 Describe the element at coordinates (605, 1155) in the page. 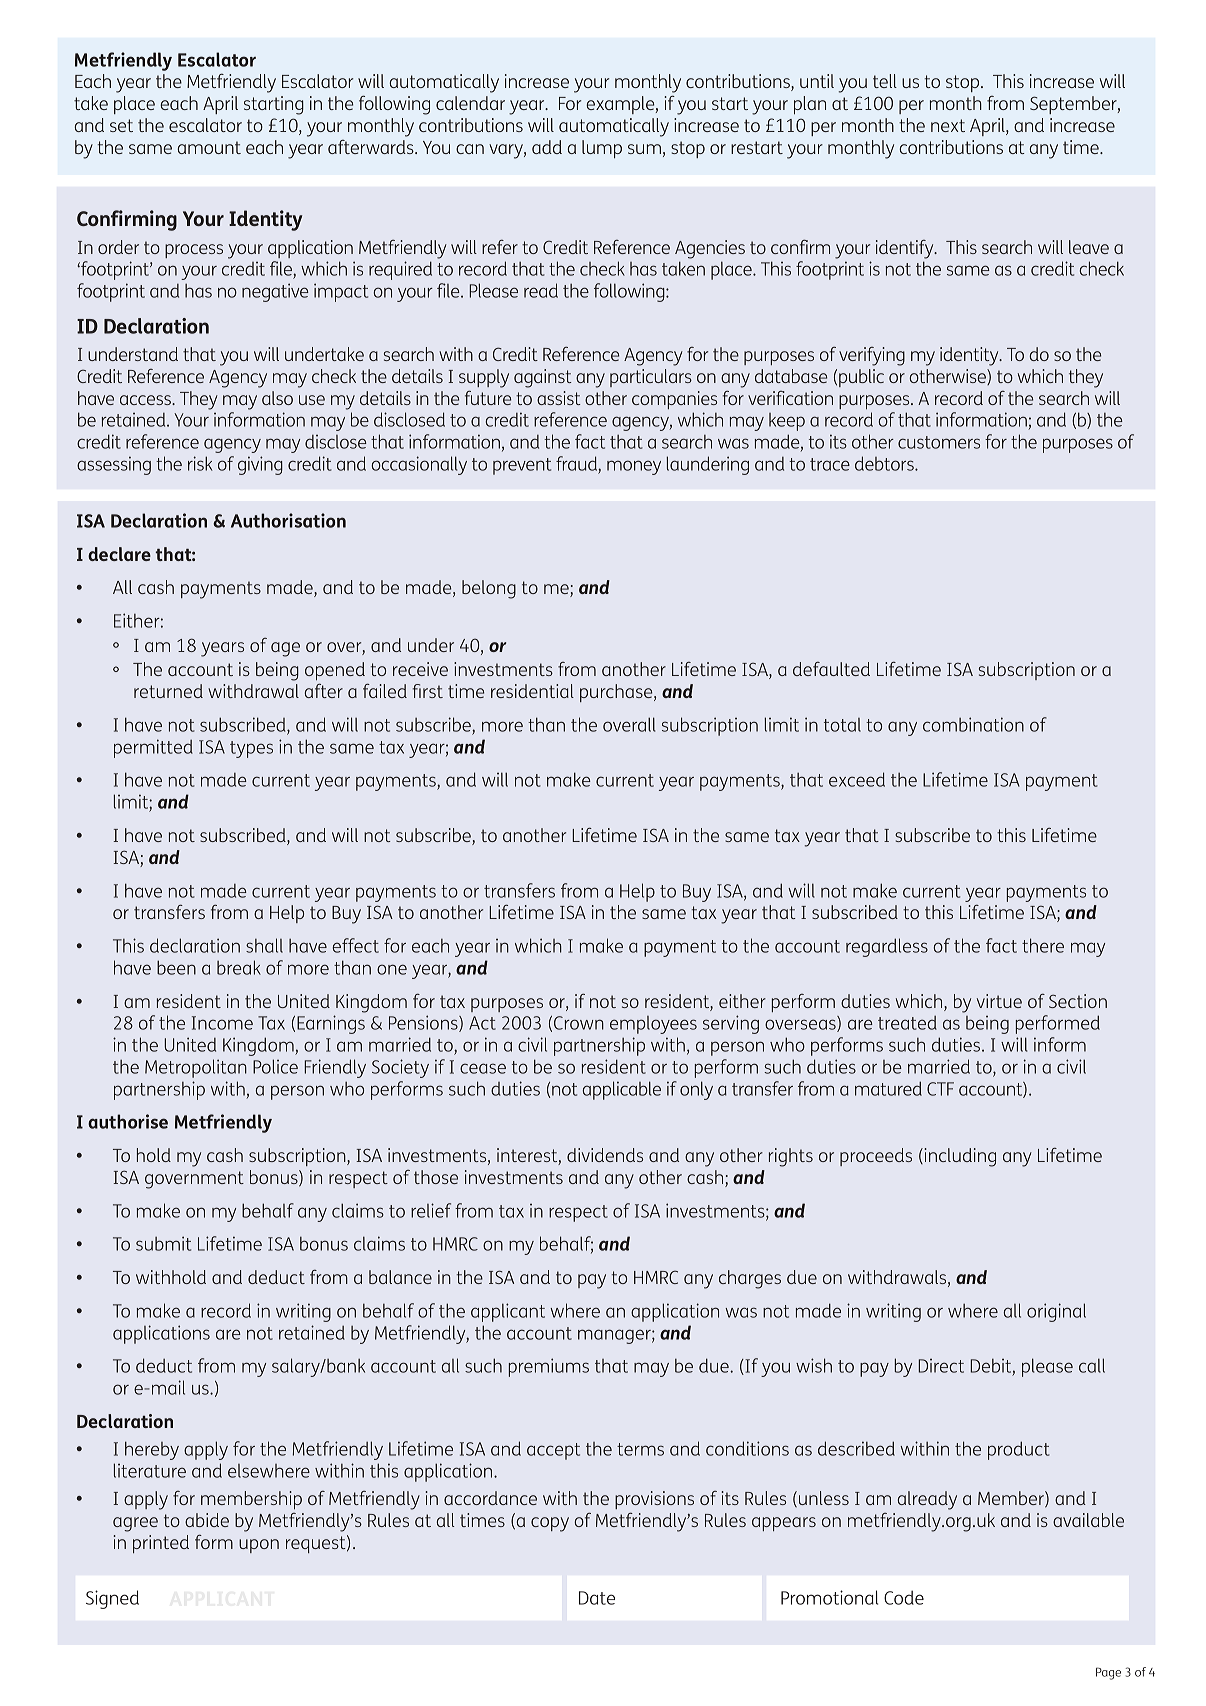

I see `dividends` at that location.
